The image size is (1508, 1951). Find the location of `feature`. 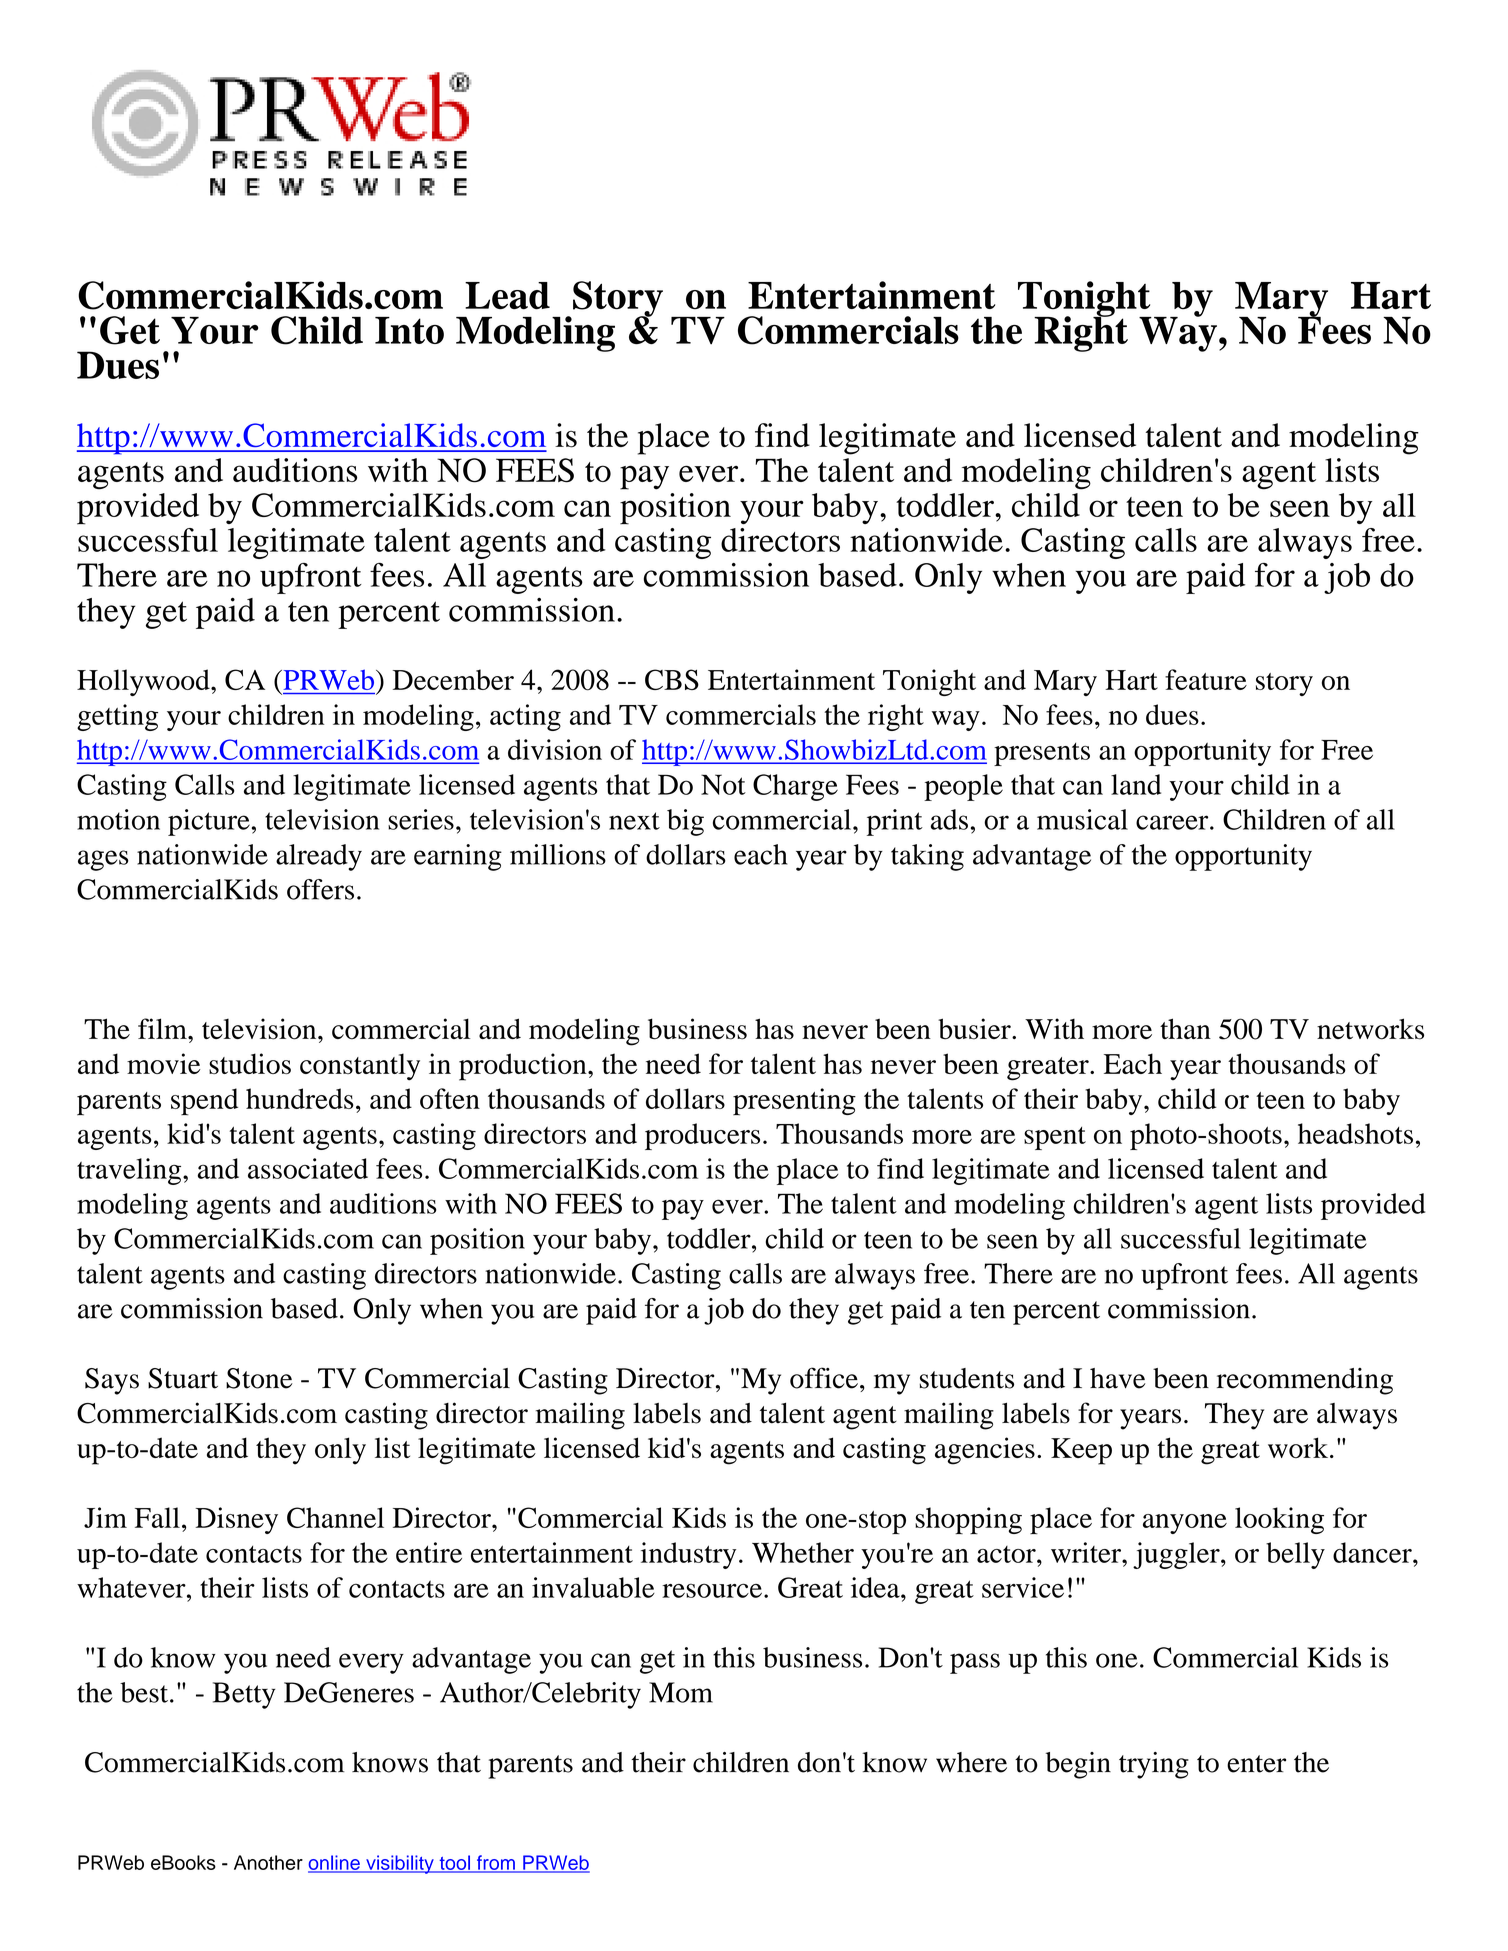

feature is located at coordinates (1206, 679).
